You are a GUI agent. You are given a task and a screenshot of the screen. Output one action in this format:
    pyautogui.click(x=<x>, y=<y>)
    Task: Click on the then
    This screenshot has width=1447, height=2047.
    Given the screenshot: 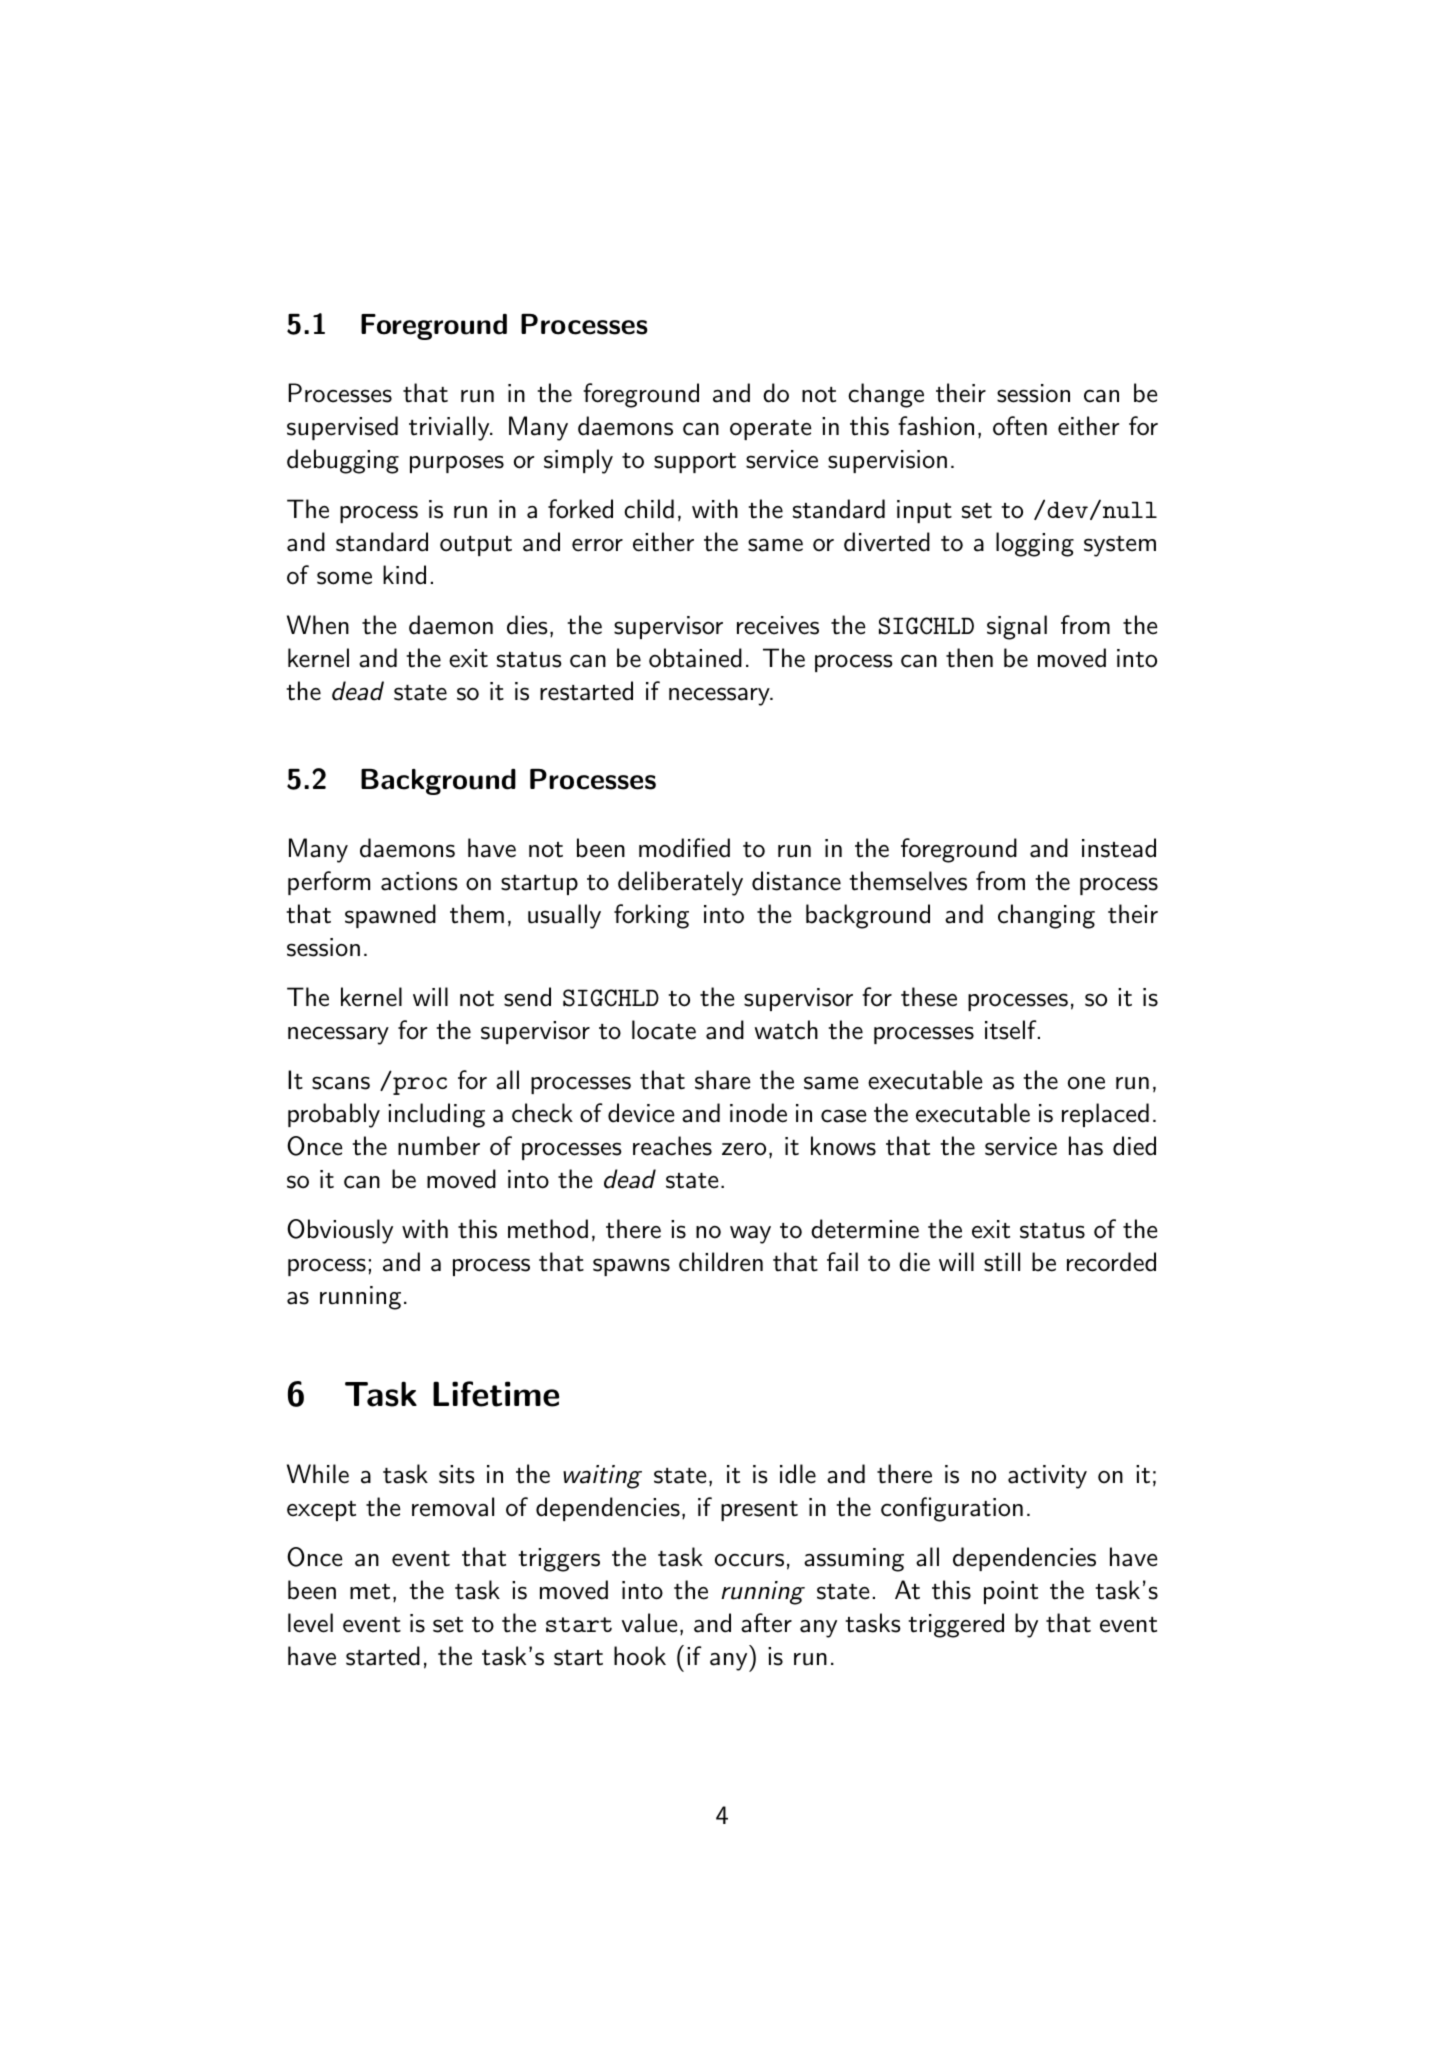 What is the action you would take?
    pyautogui.click(x=969, y=658)
